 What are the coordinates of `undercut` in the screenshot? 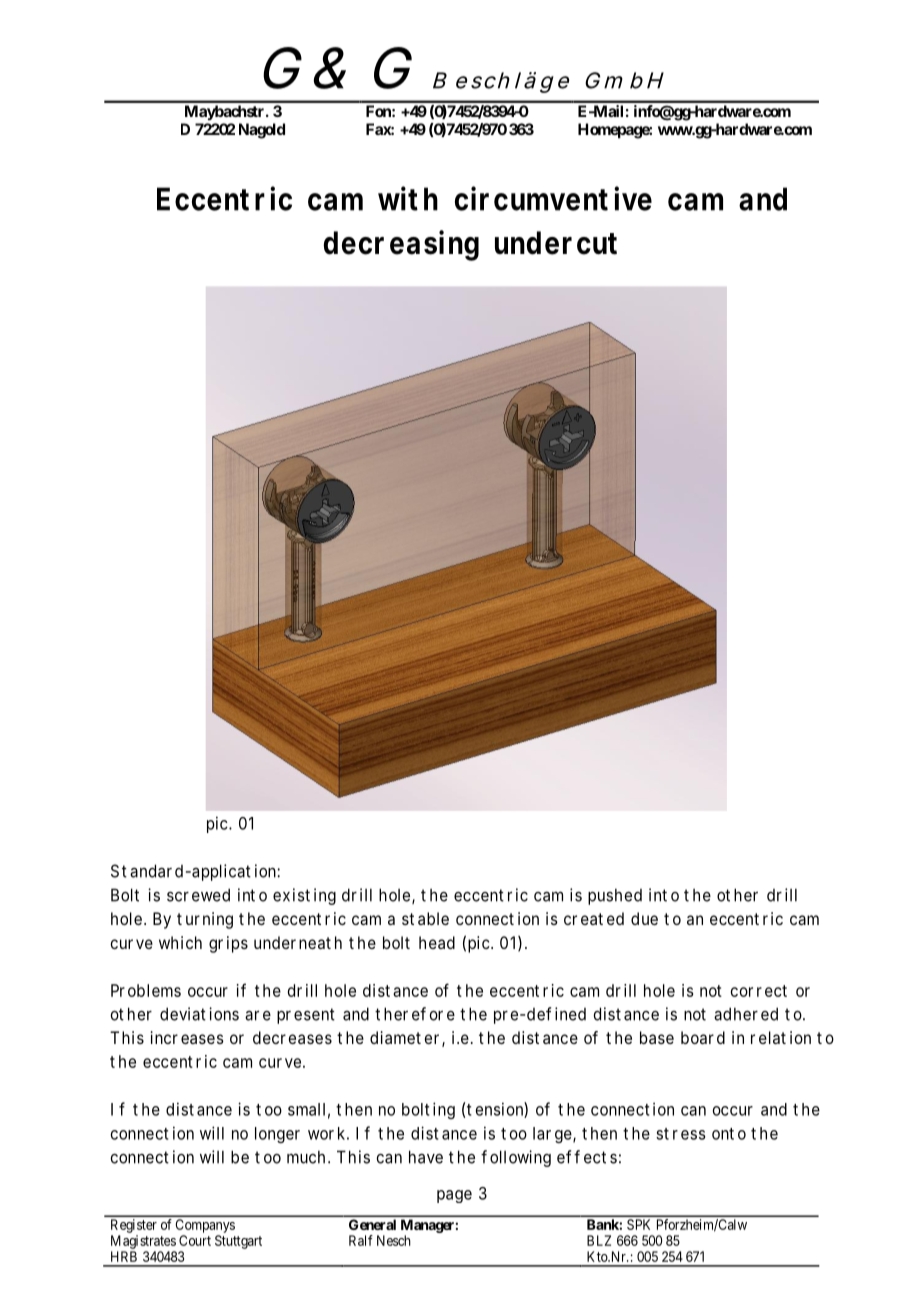 It's located at (556, 243).
